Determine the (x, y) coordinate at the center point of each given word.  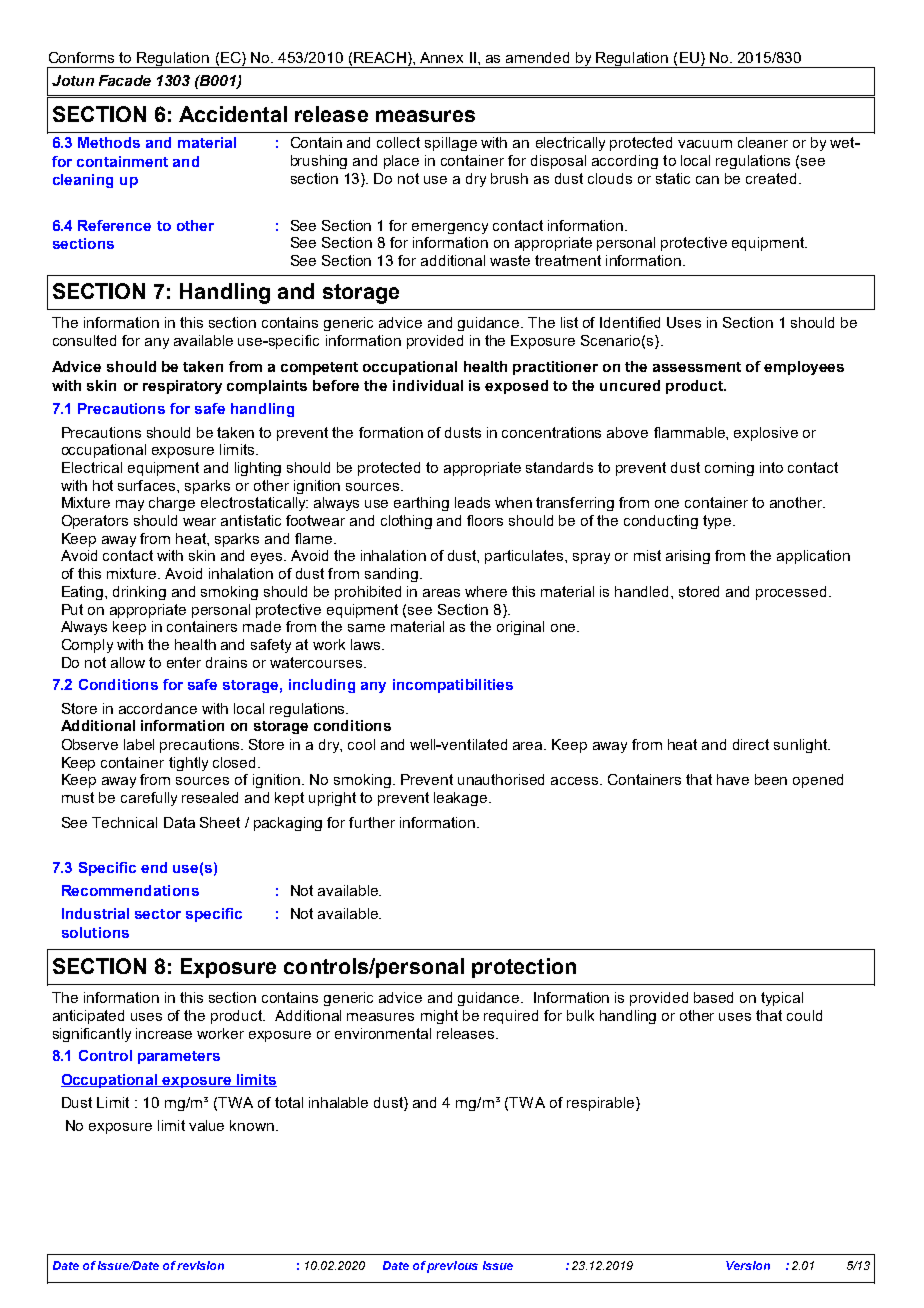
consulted (84, 340)
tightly (188, 764)
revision (200, 1265)
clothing (406, 522)
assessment (697, 367)
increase (164, 1033)
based (713, 997)
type (717, 522)
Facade (125, 80)
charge (172, 504)
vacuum (705, 144)
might (439, 1017)
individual (428, 385)
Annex (441, 57)
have (733, 779)
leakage (460, 799)
